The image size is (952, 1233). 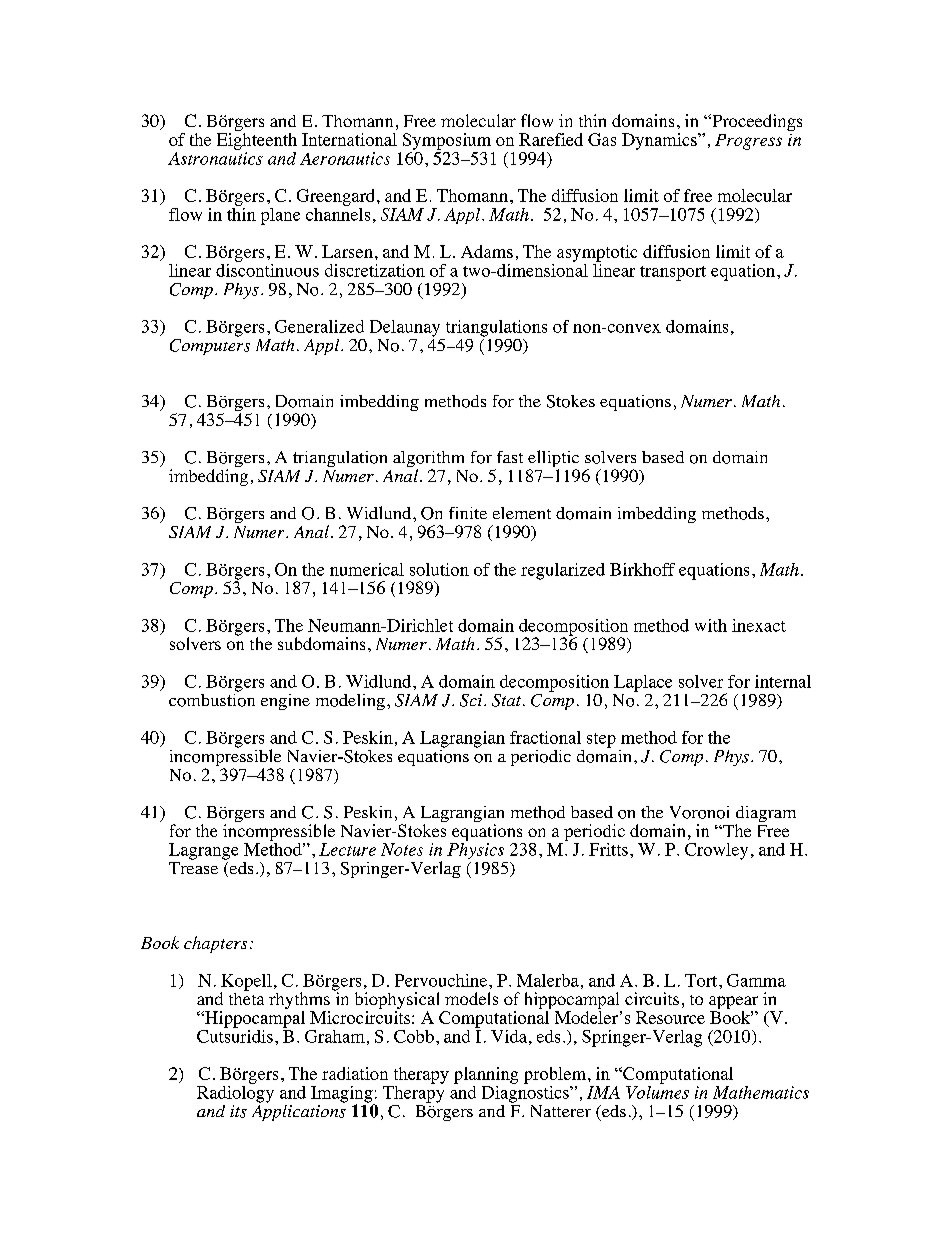 I want to click on Progress, so click(x=748, y=142).
